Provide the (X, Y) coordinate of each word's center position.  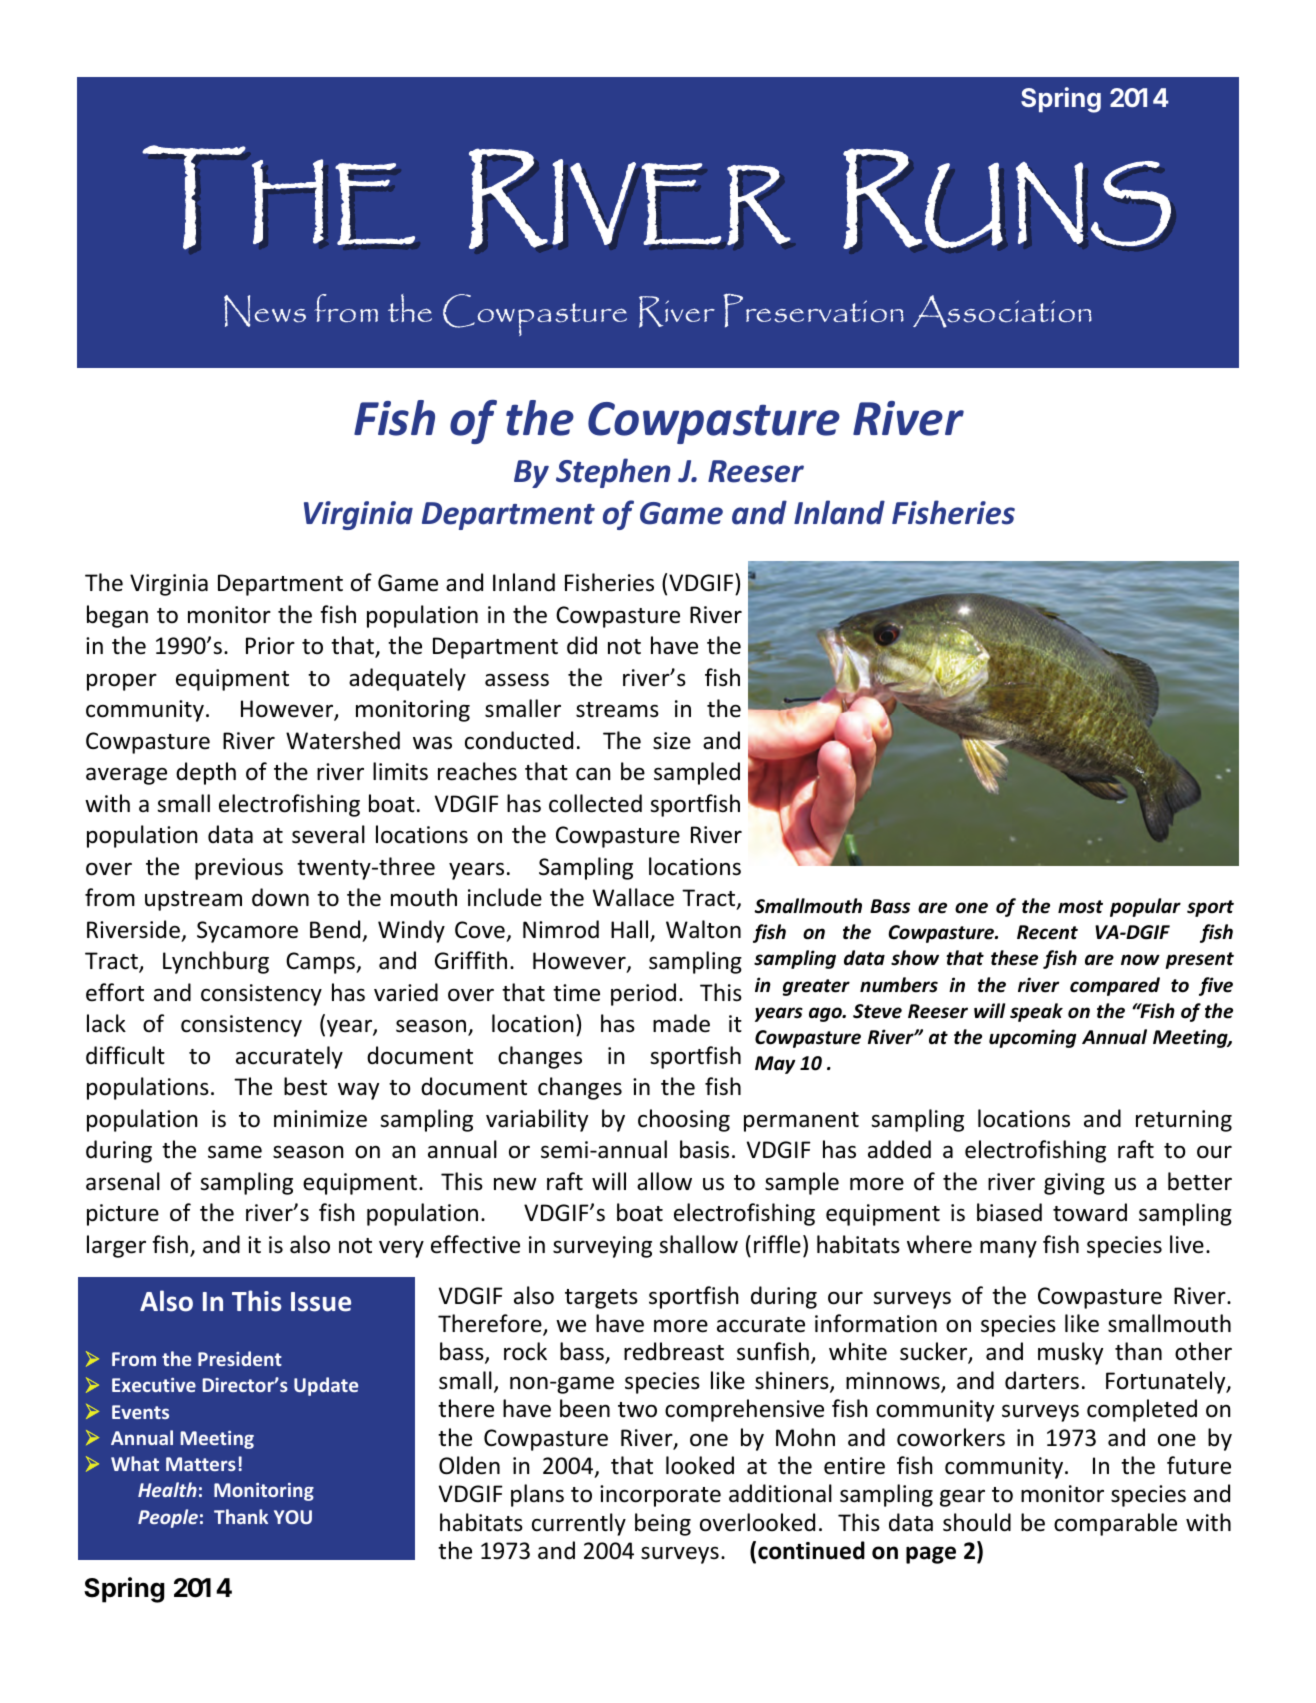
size (672, 741)
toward (1090, 1212)
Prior (270, 646)
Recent (1047, 932)
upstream (193, 901)
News (265, 311)
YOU (293, 1517)
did (582, 645)
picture (123, 1215)
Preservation (813, 310)
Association (1002, 311)
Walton (703, 929)
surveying (602, 1247)
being (663, 1524)
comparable (1115, 1524)
